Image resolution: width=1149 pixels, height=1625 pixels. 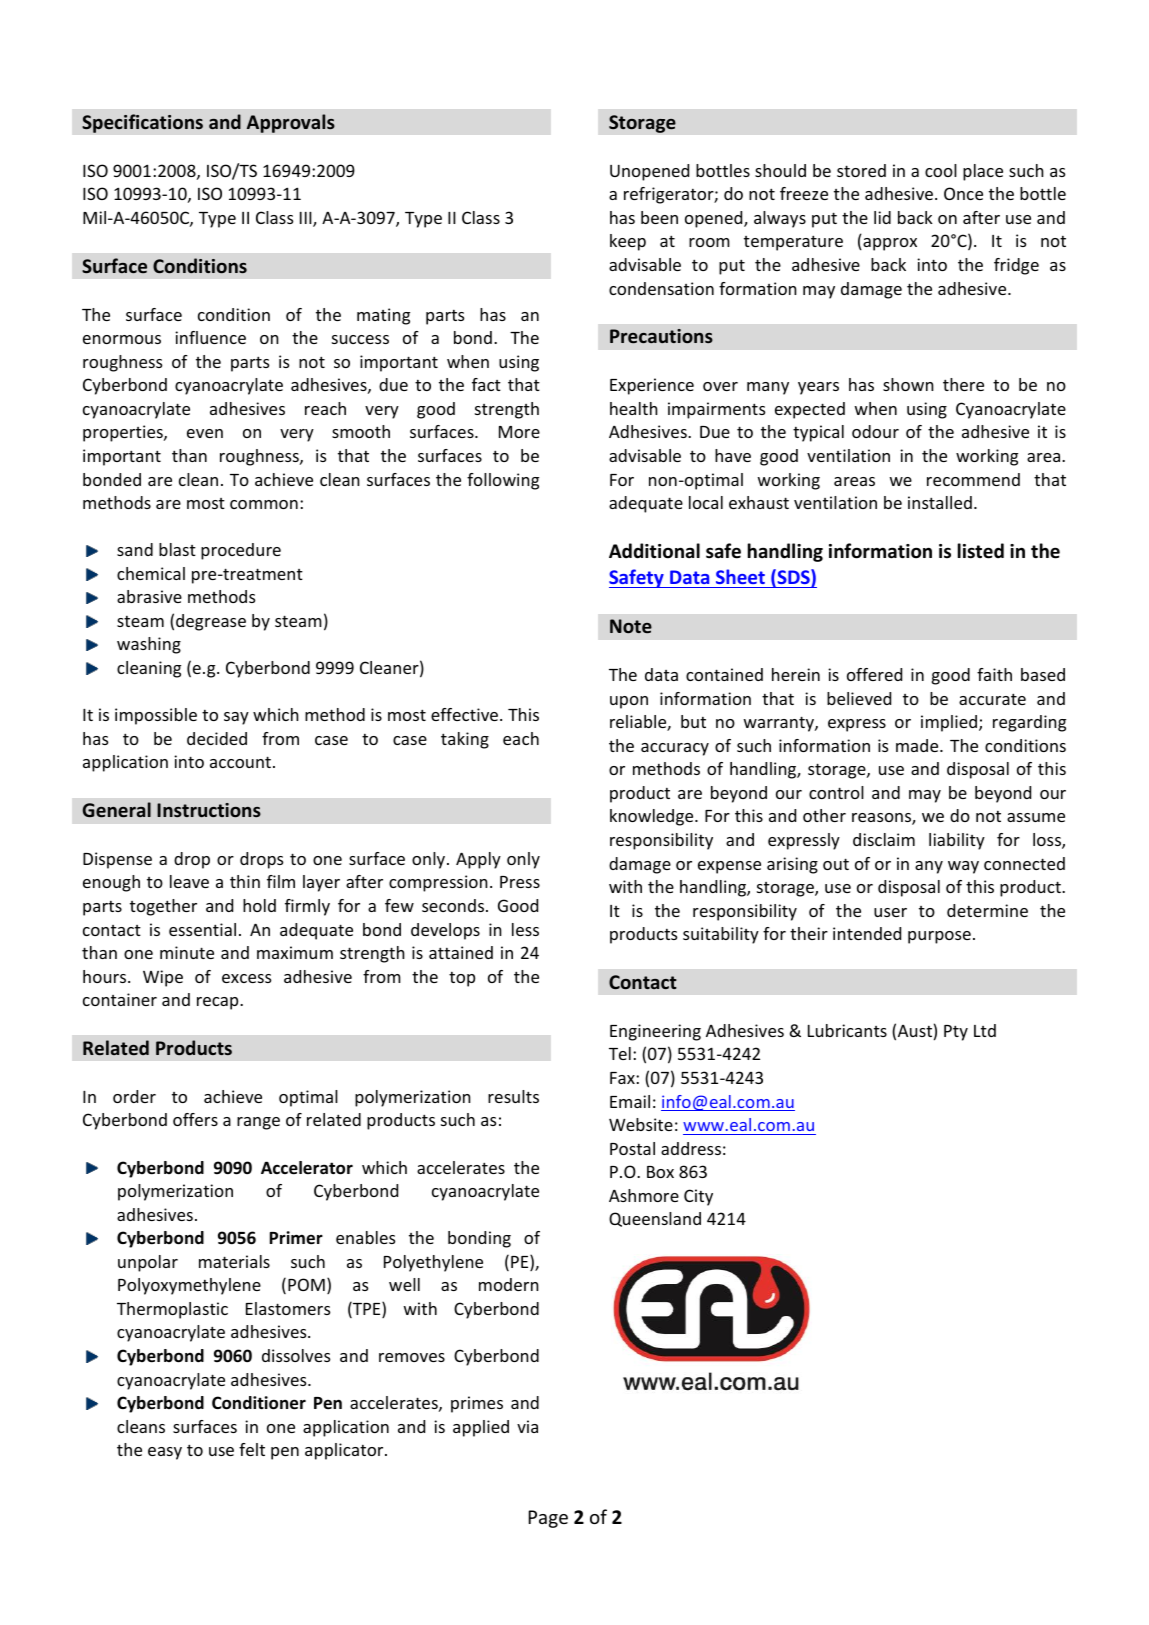 I want to click on been, so click(x=659, y=217).
